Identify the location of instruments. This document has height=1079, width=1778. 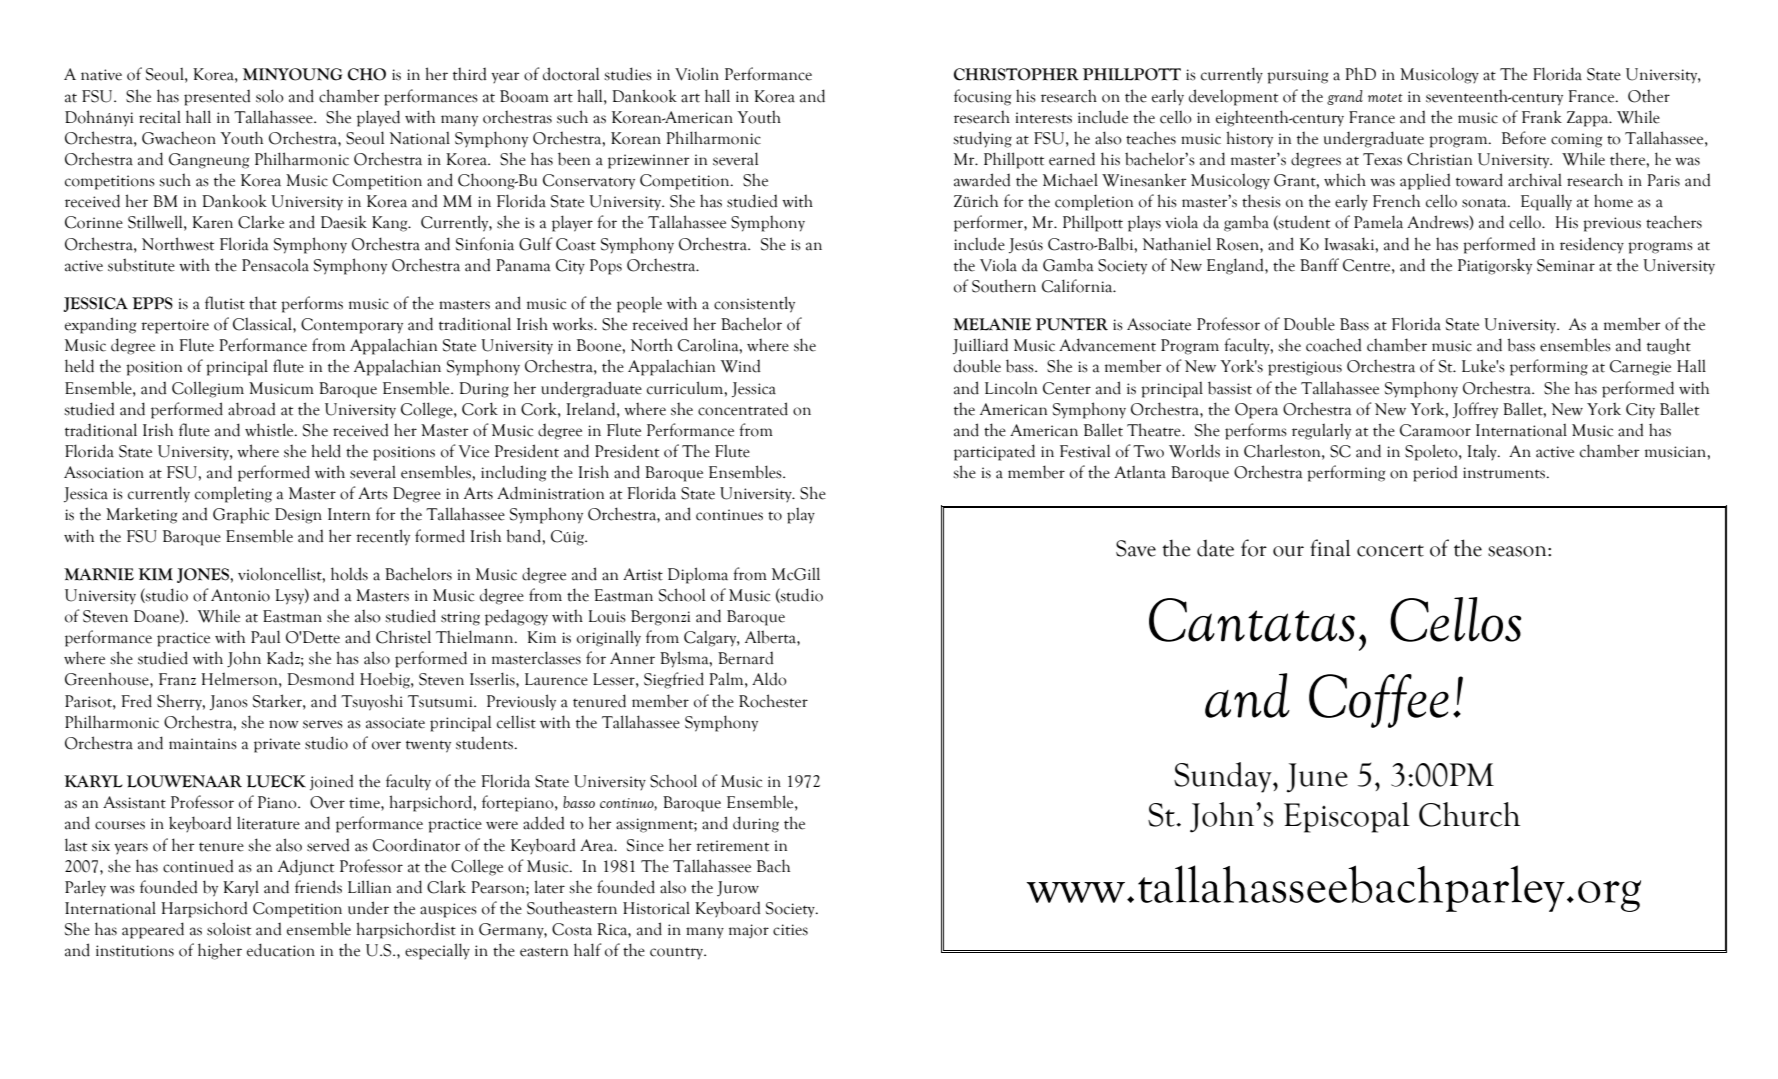
(1505, 473).
